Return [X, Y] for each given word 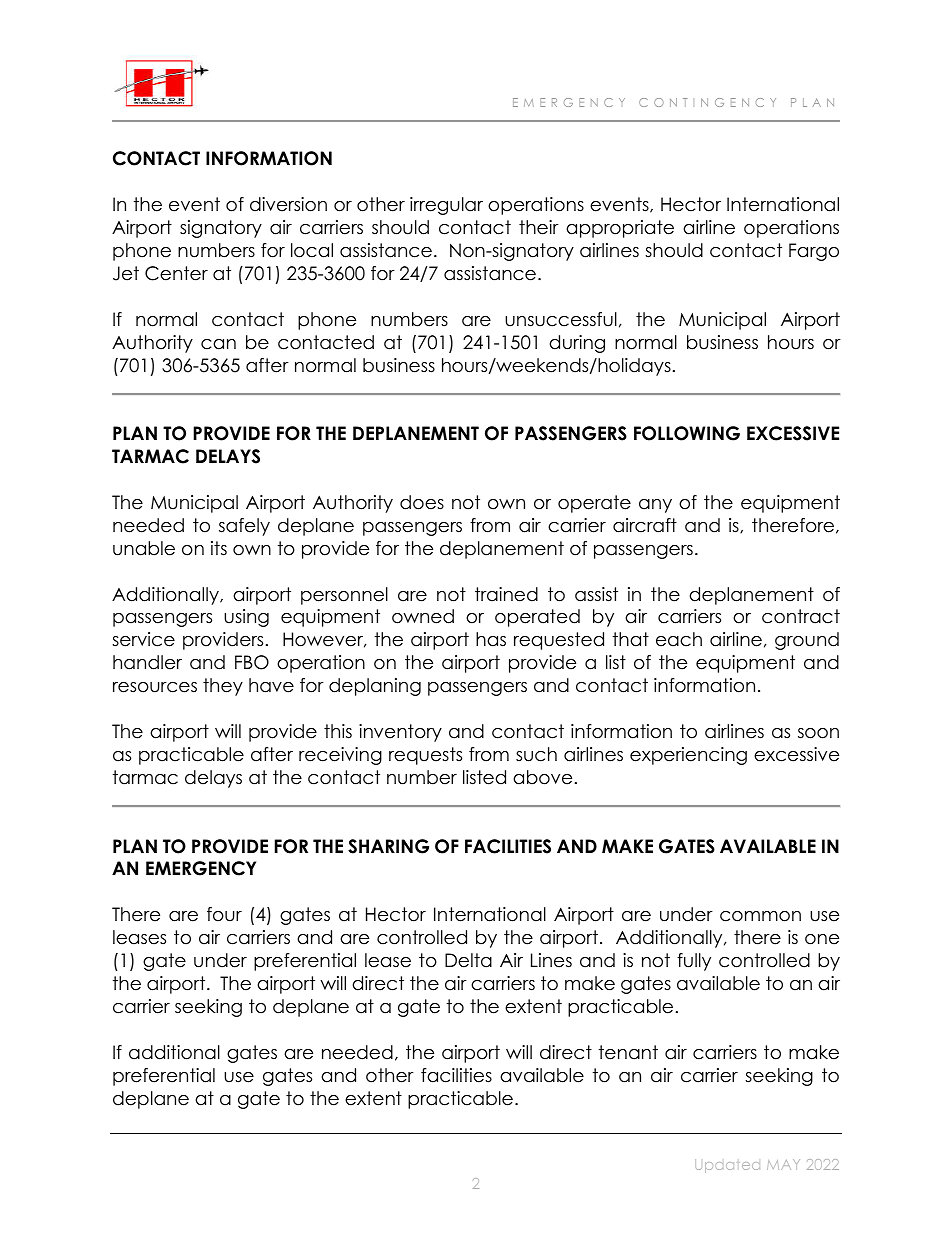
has [491, 639]
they [223, 687]
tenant [628, 1052]
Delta [468, 960]
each [679, 639]
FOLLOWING [687, 433]
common [760, 916]
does [422, 502]
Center [176, 273]
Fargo [814, 252]
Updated [727, 1166]
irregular [446, 206]
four [224, 914]
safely [244, 527]
